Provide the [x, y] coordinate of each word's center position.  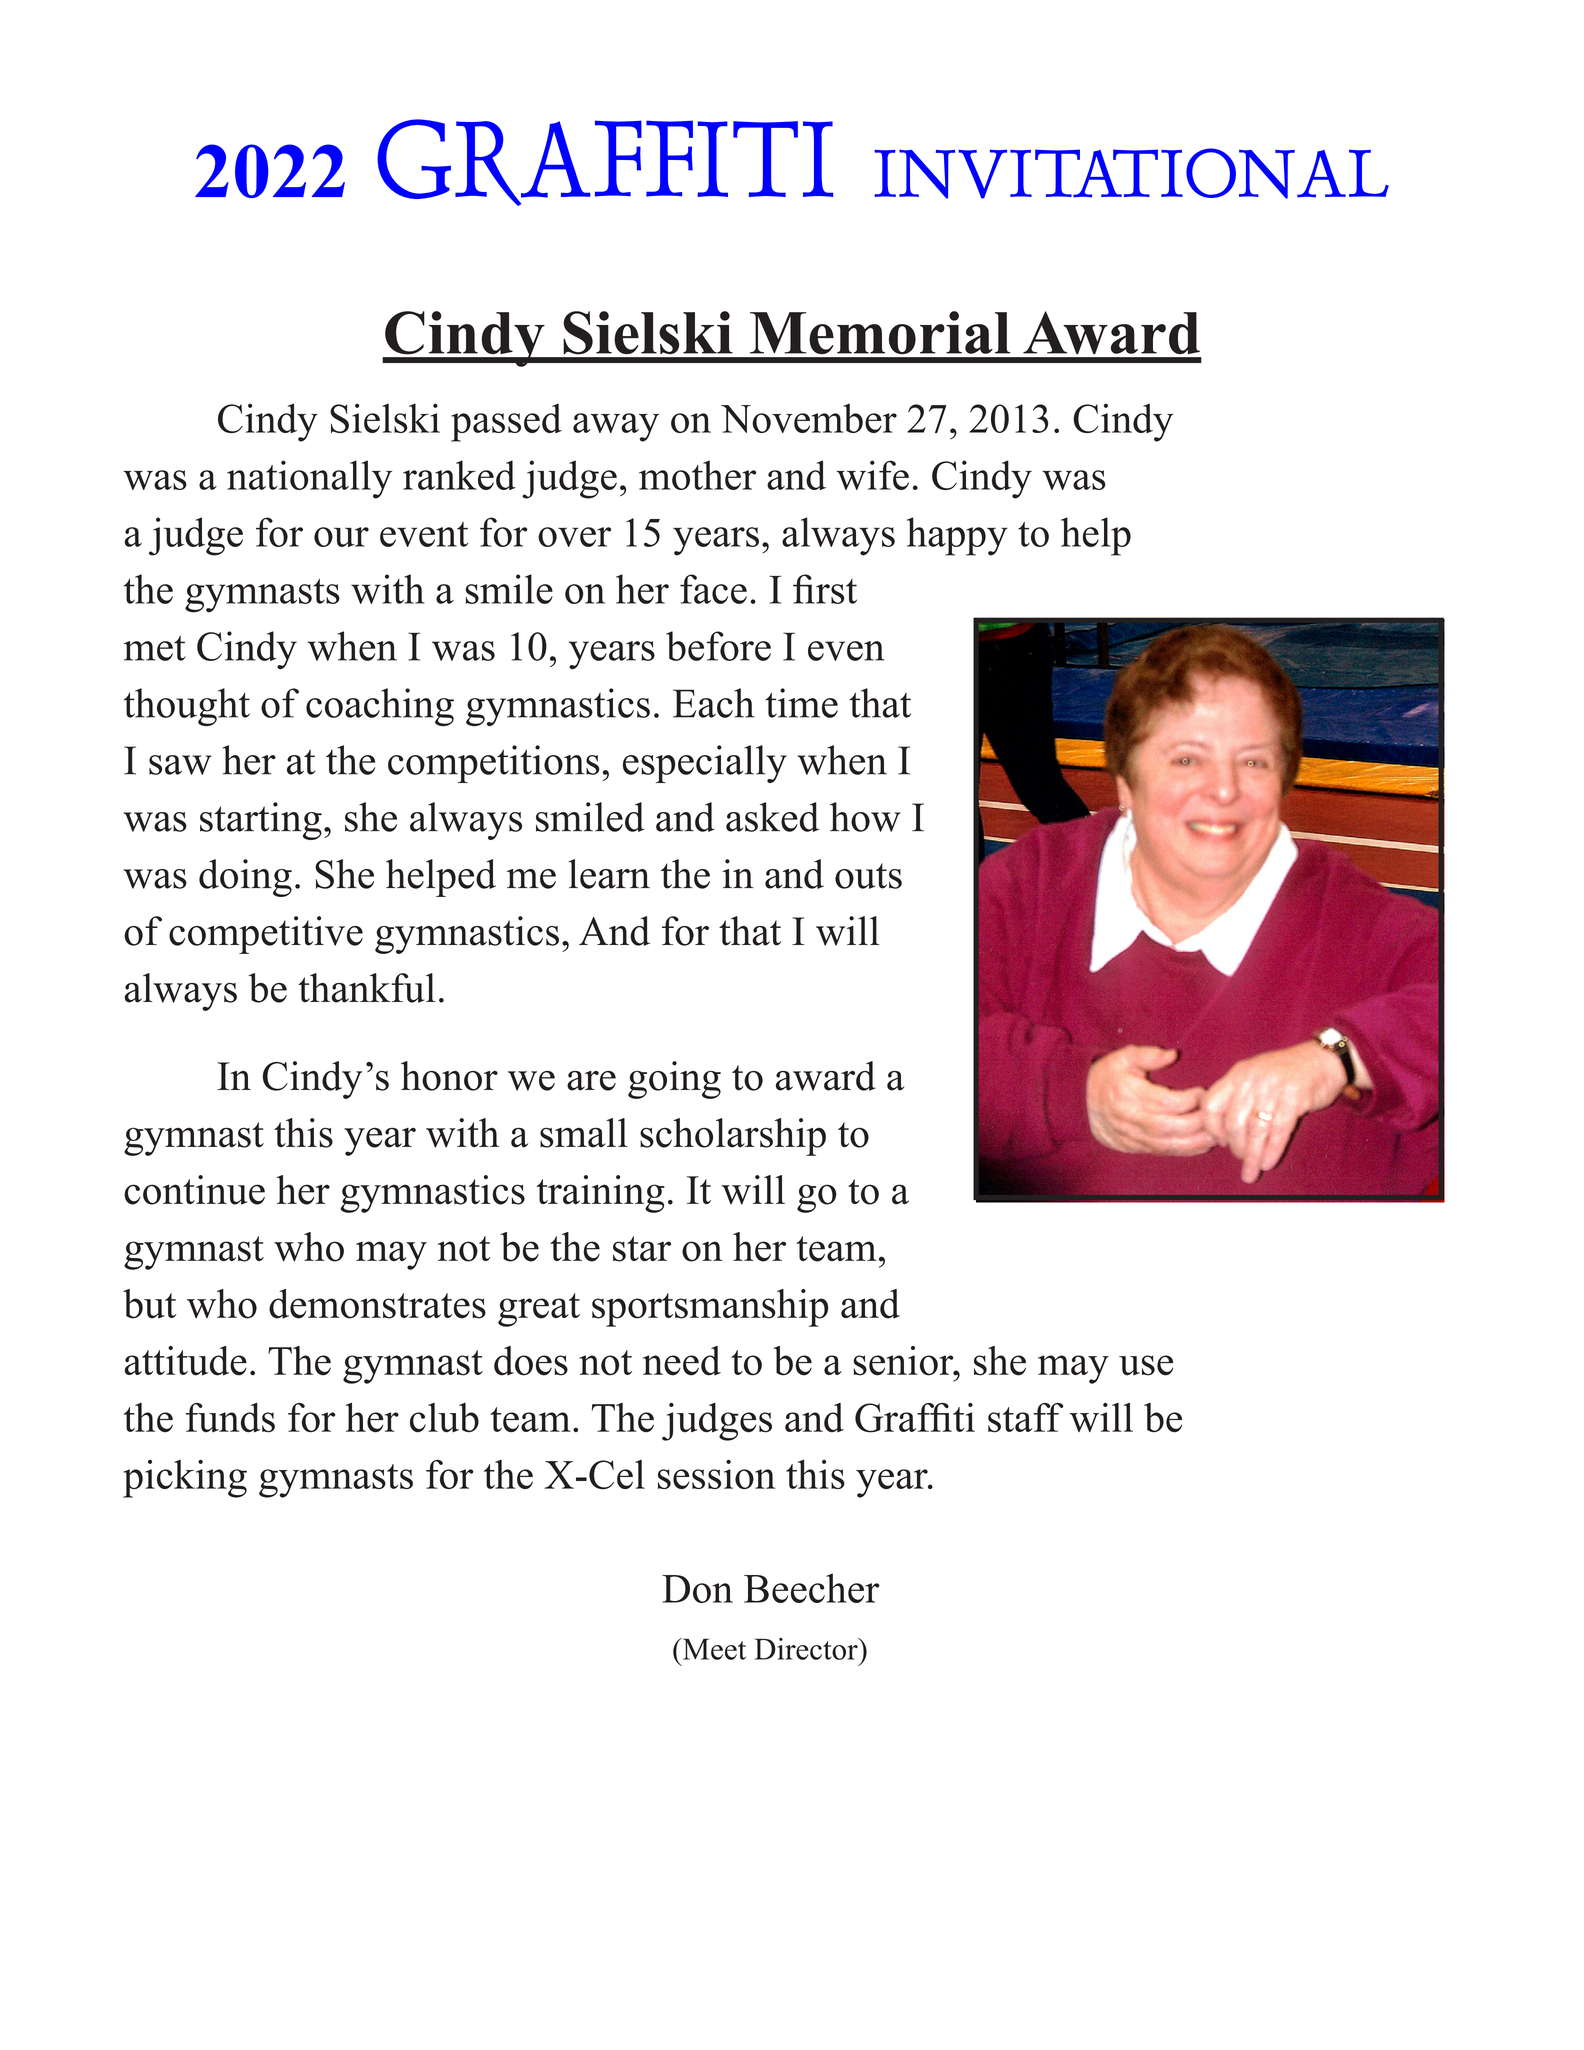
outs [868, 876]
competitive [266, 935]
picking [185, 1479]
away [616, 427]
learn [609, 874]
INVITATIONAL [1131, 173]
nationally [309, 479]
